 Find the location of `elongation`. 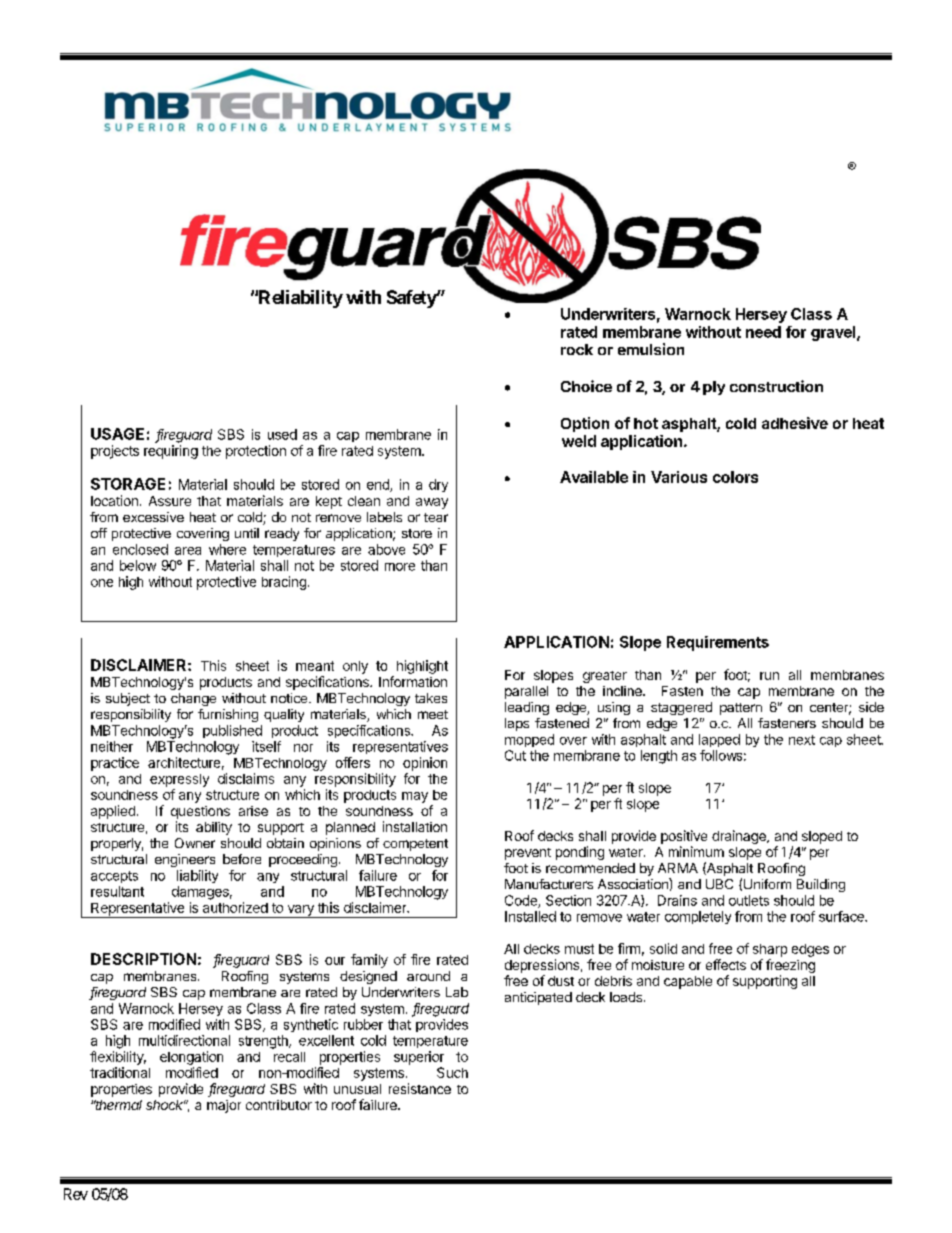

elongation is located at coordinates (191, 1058).
